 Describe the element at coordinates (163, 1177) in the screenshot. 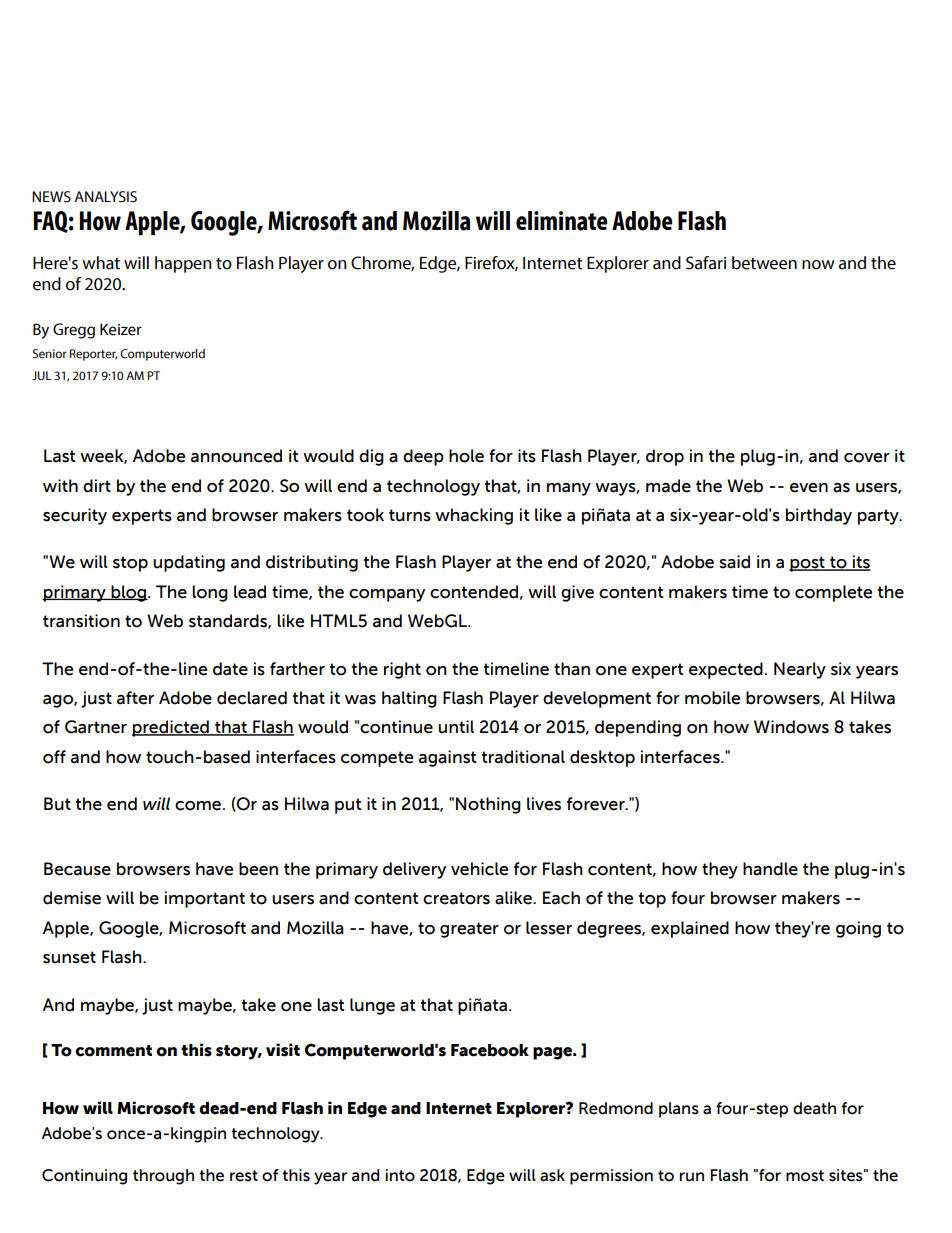

I see `through` at that location.
